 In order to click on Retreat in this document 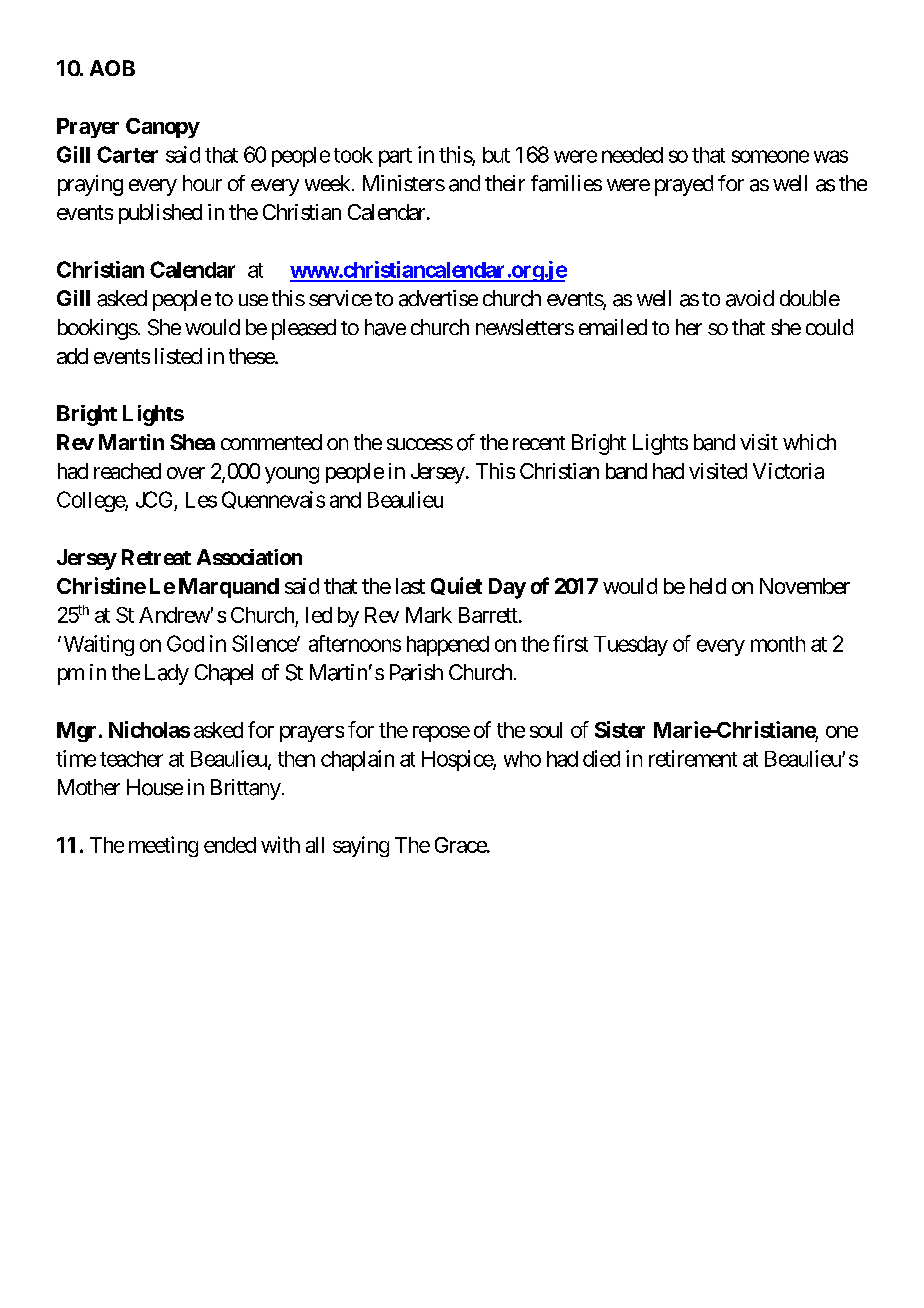, I will do `click(156, 557)`.
